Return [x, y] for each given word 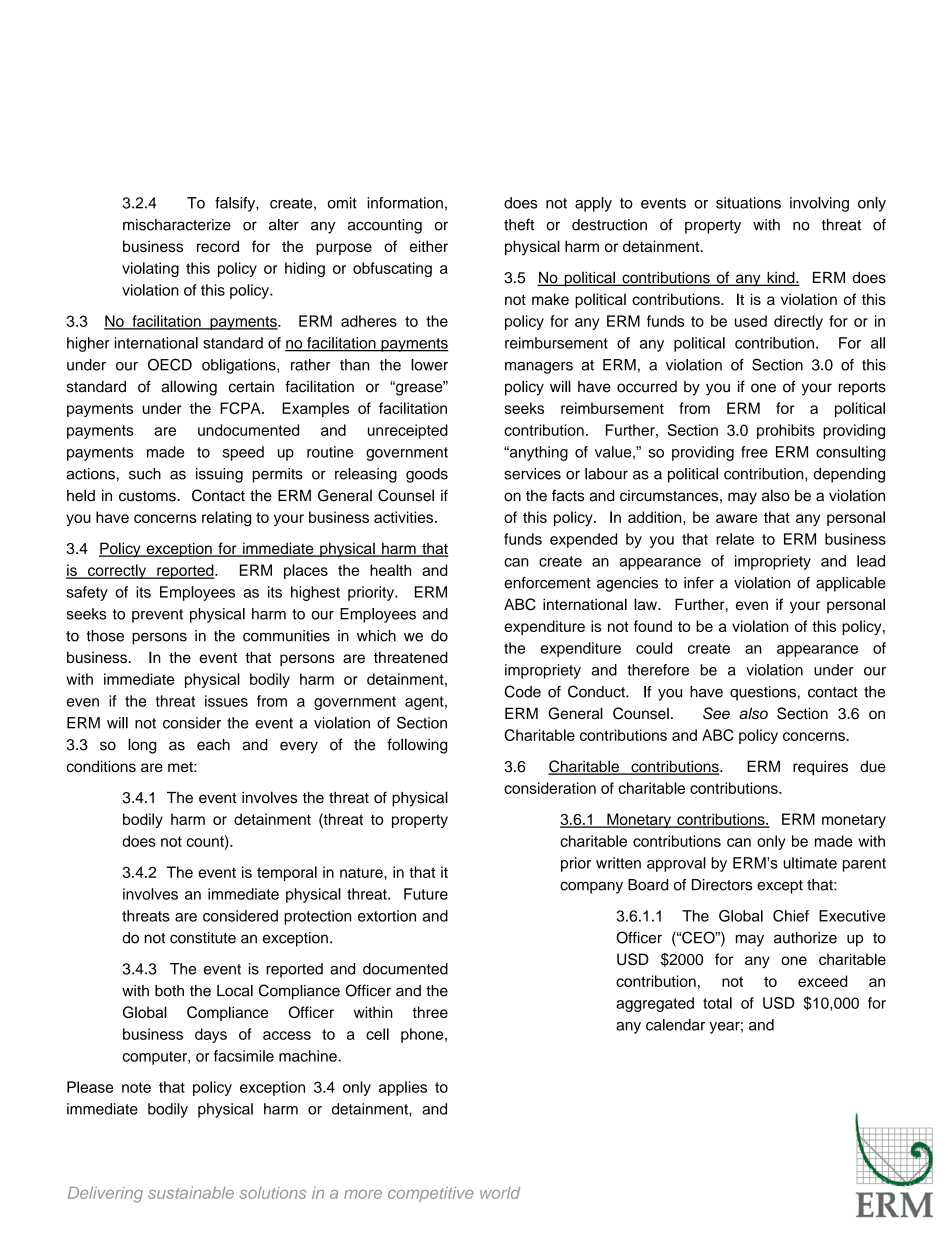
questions [763, 693]
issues [226, 701]
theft [519, 225]
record [218, 246]
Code [522, 691]
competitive [431, 1194]
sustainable [191, 1193]
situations [748, 203]
